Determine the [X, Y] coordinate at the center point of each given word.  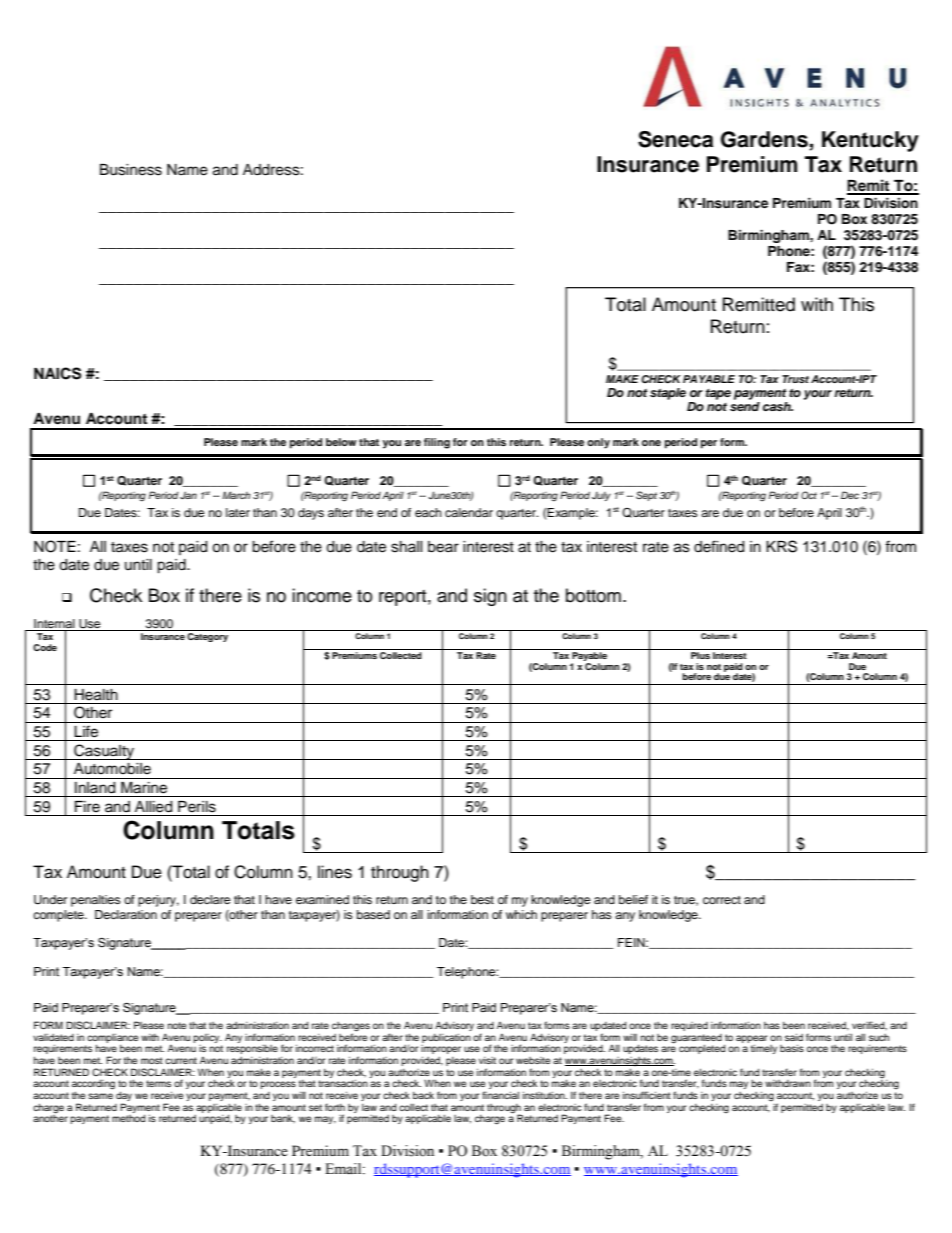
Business [131, 170]
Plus [700, 655]
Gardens [765, 140]
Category [207, 637]
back [423, 1095]
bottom [593, 595]
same [100, 1096]
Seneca [675, 139]
